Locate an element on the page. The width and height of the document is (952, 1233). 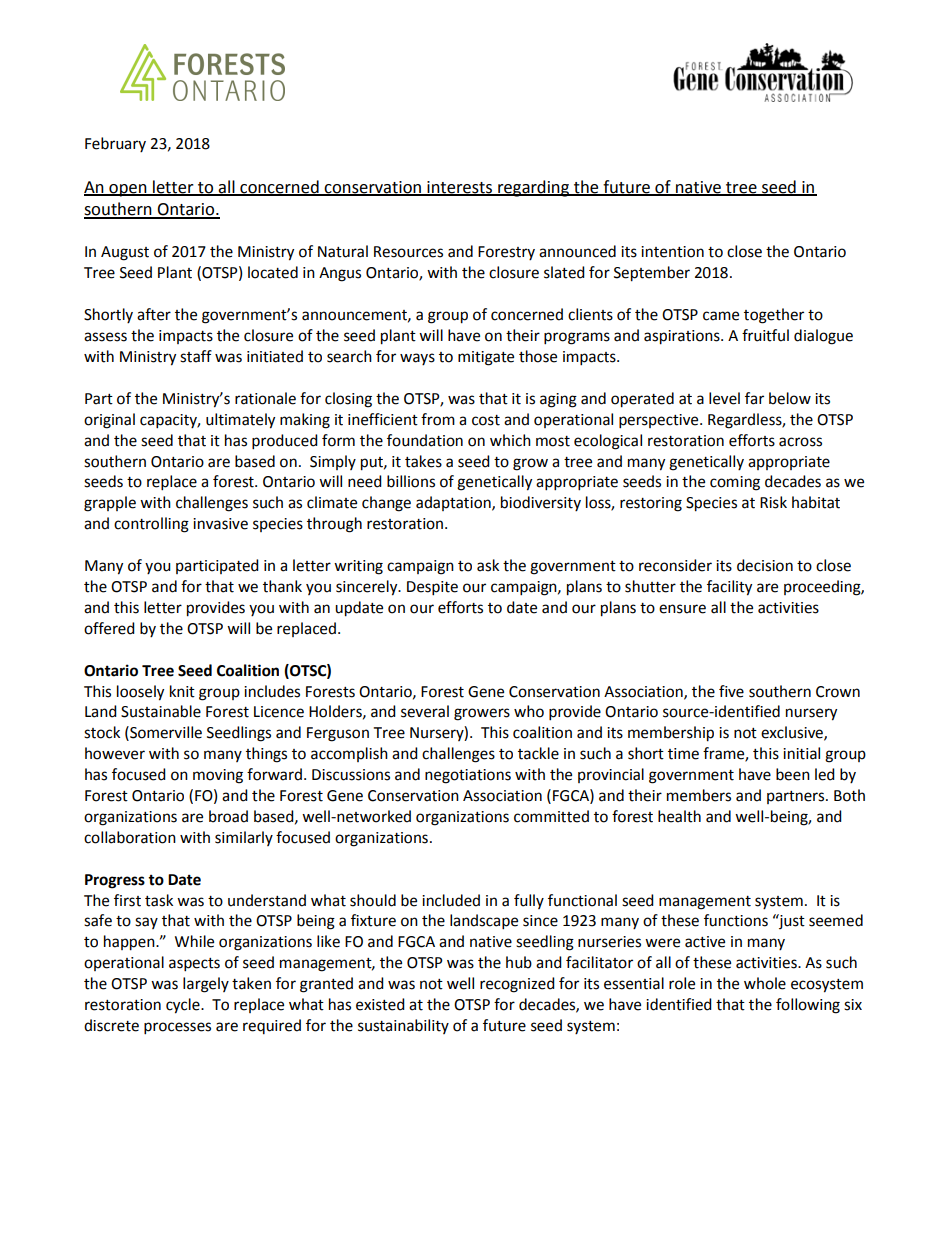
facility is located at coordinates (729, 588).
